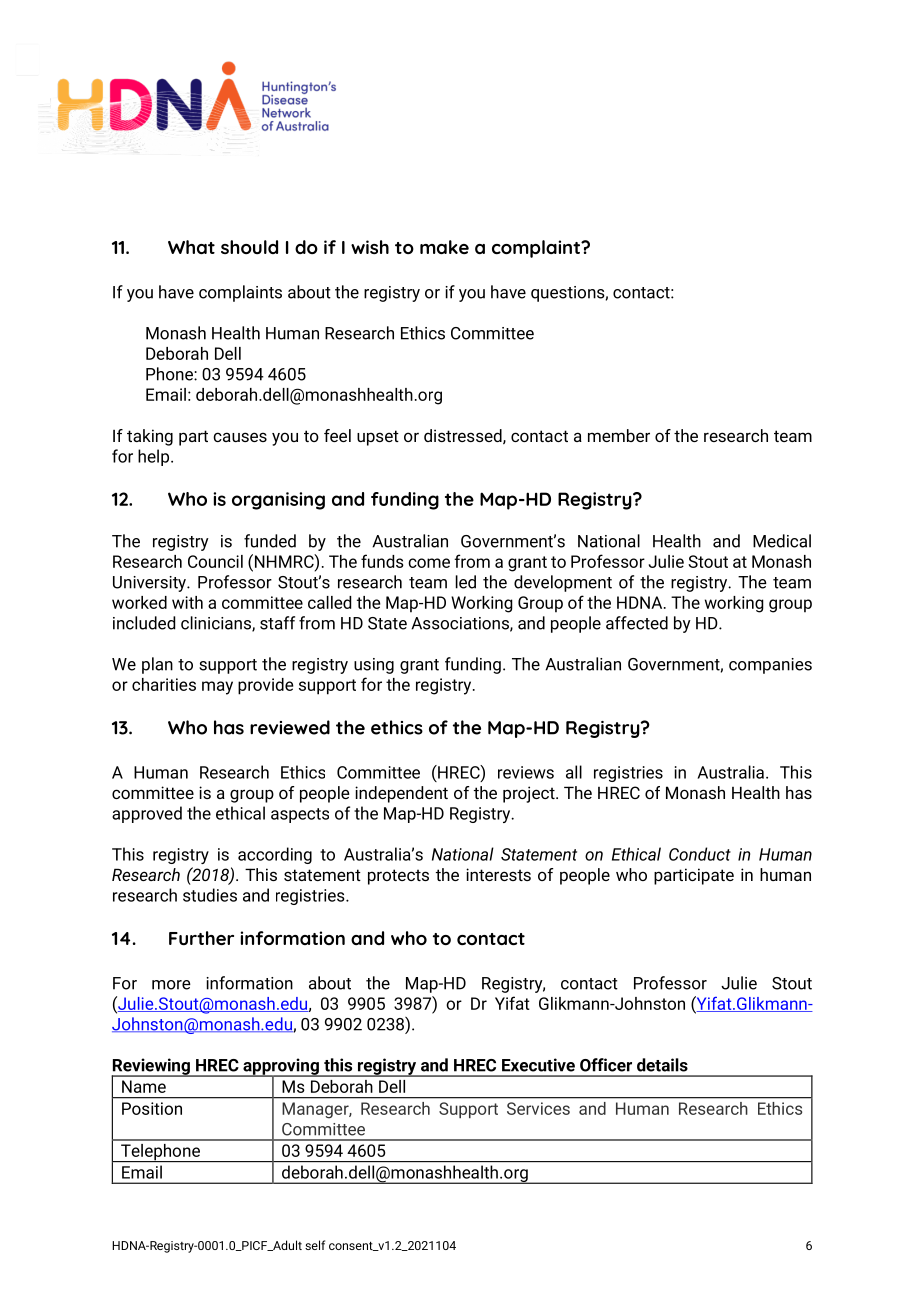 The height and width of the image is (1308, 924). Describe the element at coordinates (770, 666) in the image. I see `companies` at that location.
